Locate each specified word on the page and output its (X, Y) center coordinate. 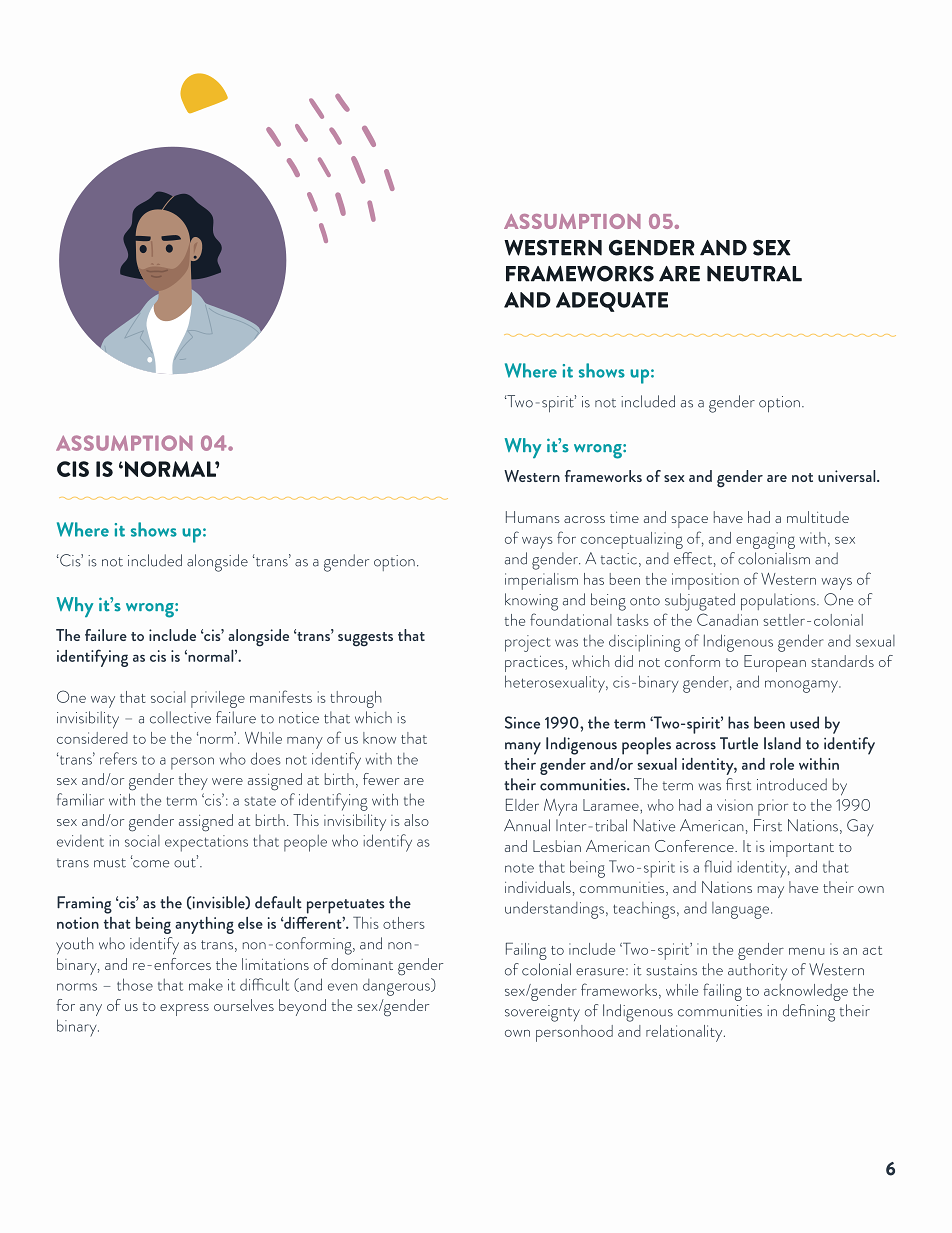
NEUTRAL (754, 274)
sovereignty (542, 1013)
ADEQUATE (612, 302)
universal (848, 476)
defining (809, 1013)
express (184, 1010)
